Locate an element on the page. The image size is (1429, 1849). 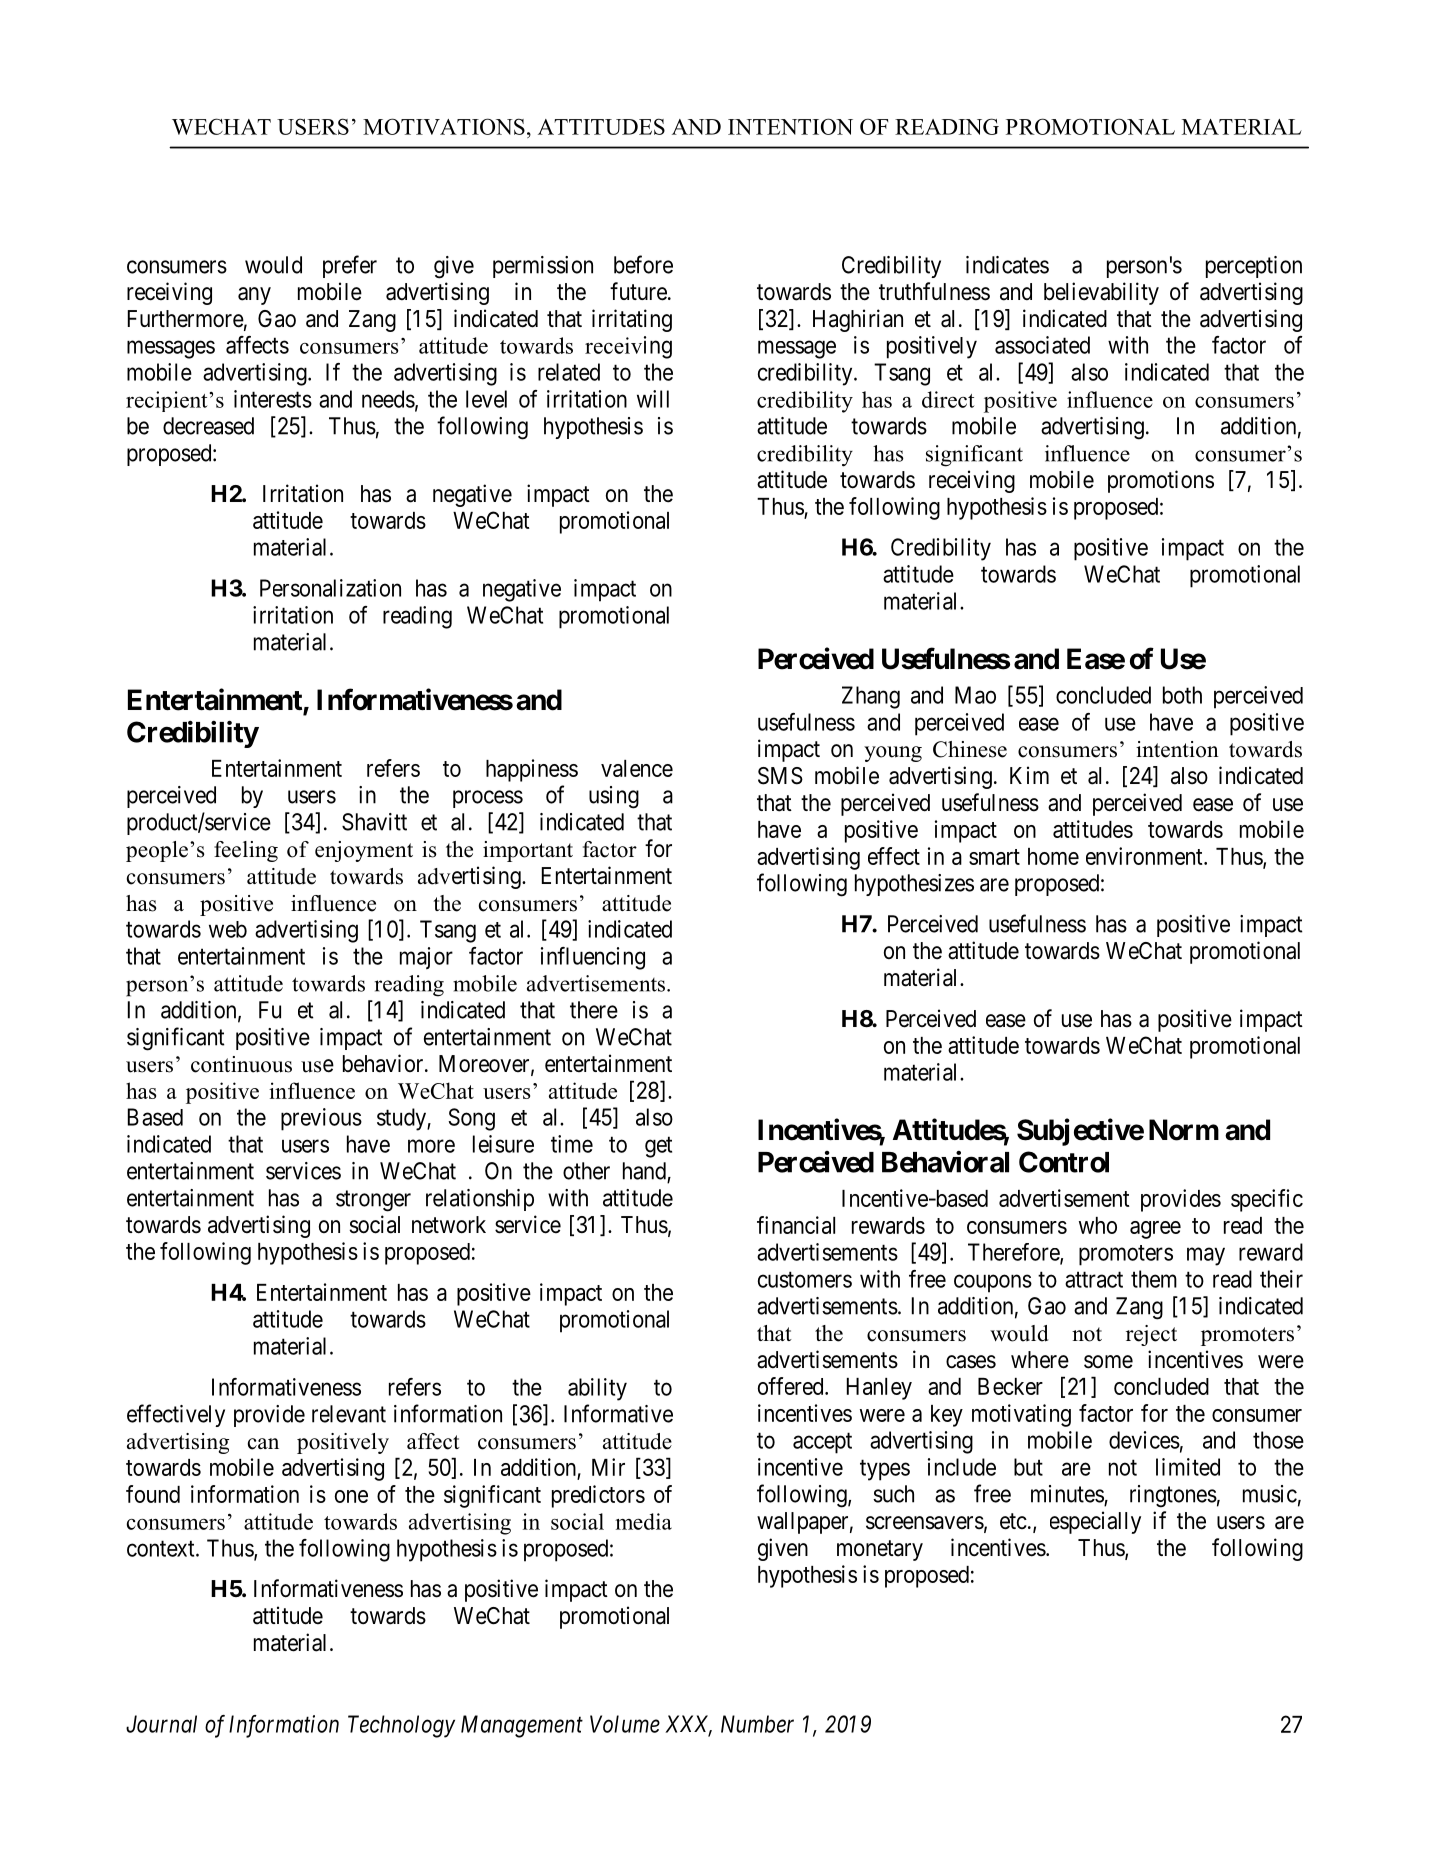
promotions is located at coordinates (1161, 481).
